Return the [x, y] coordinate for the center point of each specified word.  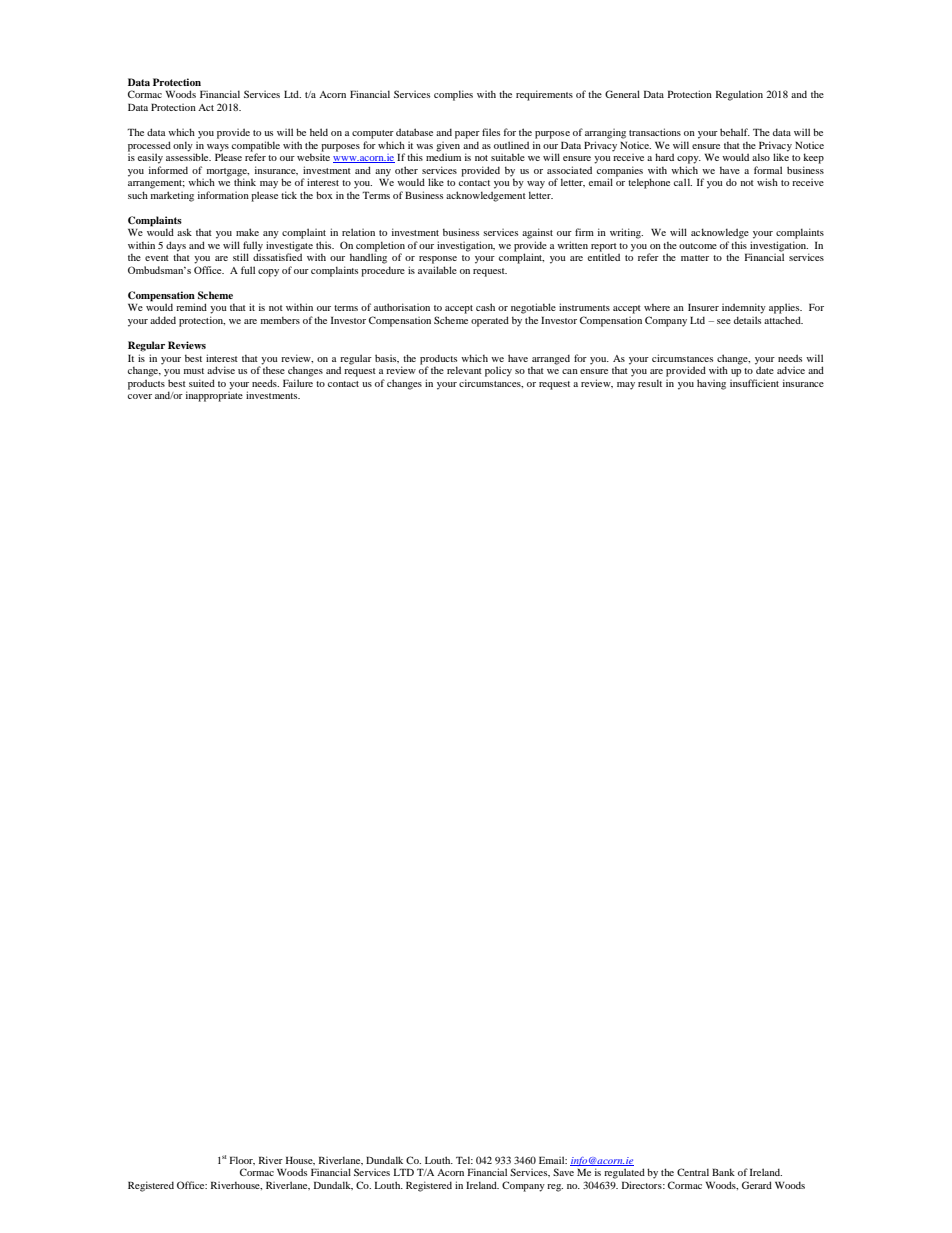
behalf [735, 132]
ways [218, 148]
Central [693, 1172]
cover [140, 396]
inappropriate [214, 395]
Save [563, 1172]
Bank [723, 1172]
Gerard [757, 1185]
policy [498, 371]
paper [467, 135]
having [711, 384]
